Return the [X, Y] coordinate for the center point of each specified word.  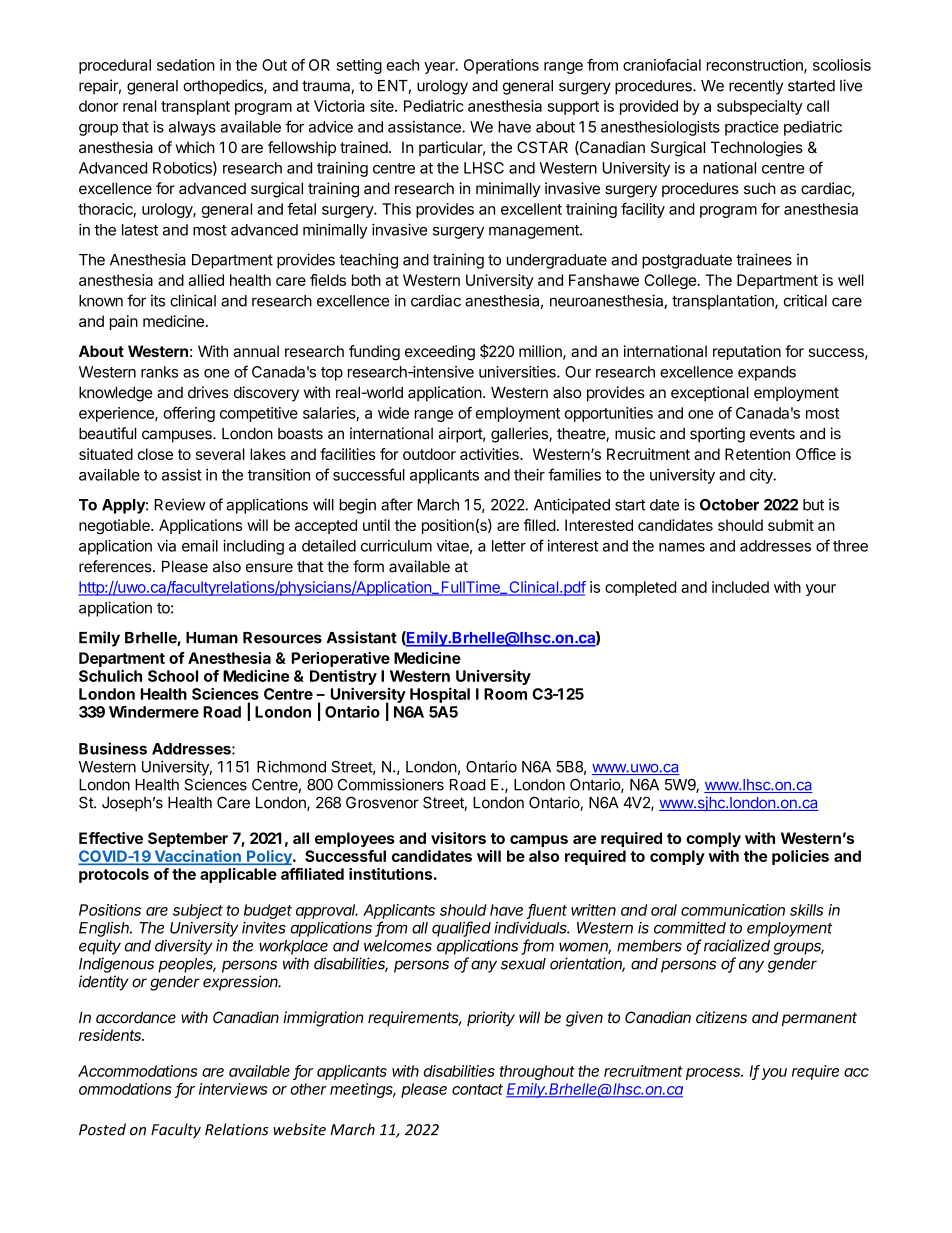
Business [113, 748]
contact [477, 1089]
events [772, 434]
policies [800, 857]
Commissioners [391, 784]
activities [490, 454]
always [192, 128]
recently [756, 87]
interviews [233, 1089]
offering [189, 414]
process [714, 1074]
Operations [501, 66]
